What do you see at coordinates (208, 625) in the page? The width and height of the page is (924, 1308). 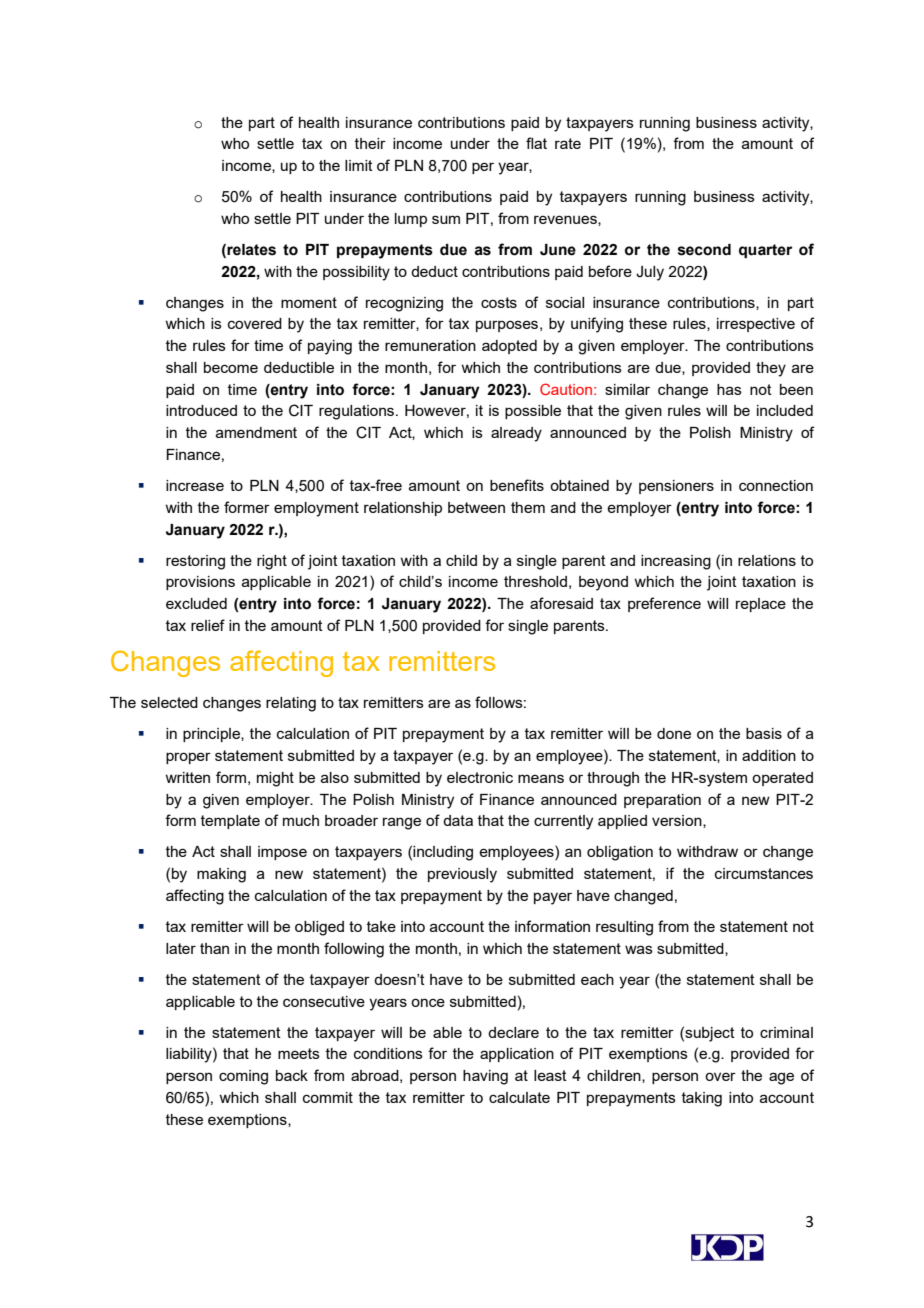 I see `relief` at bounding box center [208, 625].
